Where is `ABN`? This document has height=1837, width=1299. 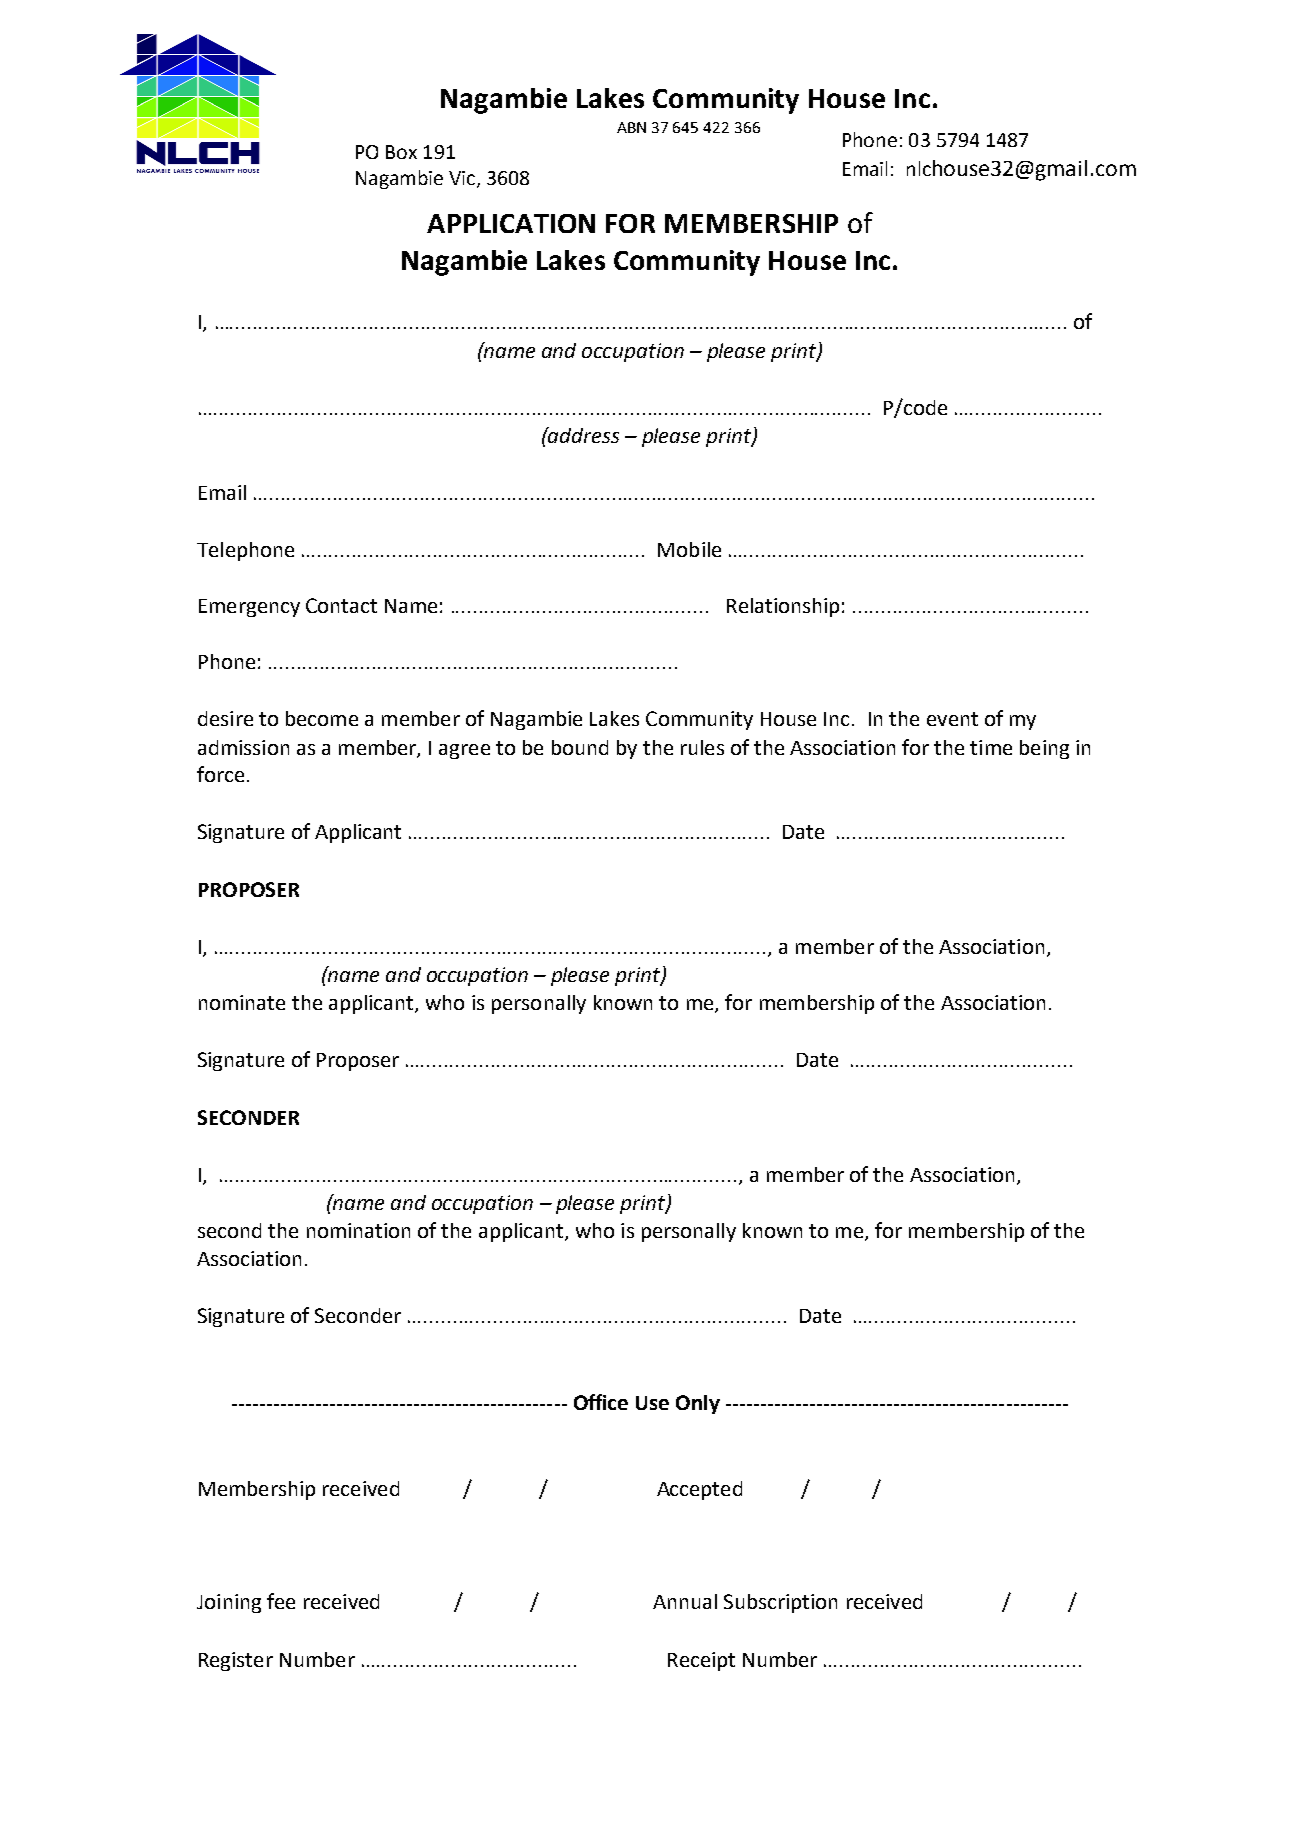
ABN is located at coordinates (631, 127).
